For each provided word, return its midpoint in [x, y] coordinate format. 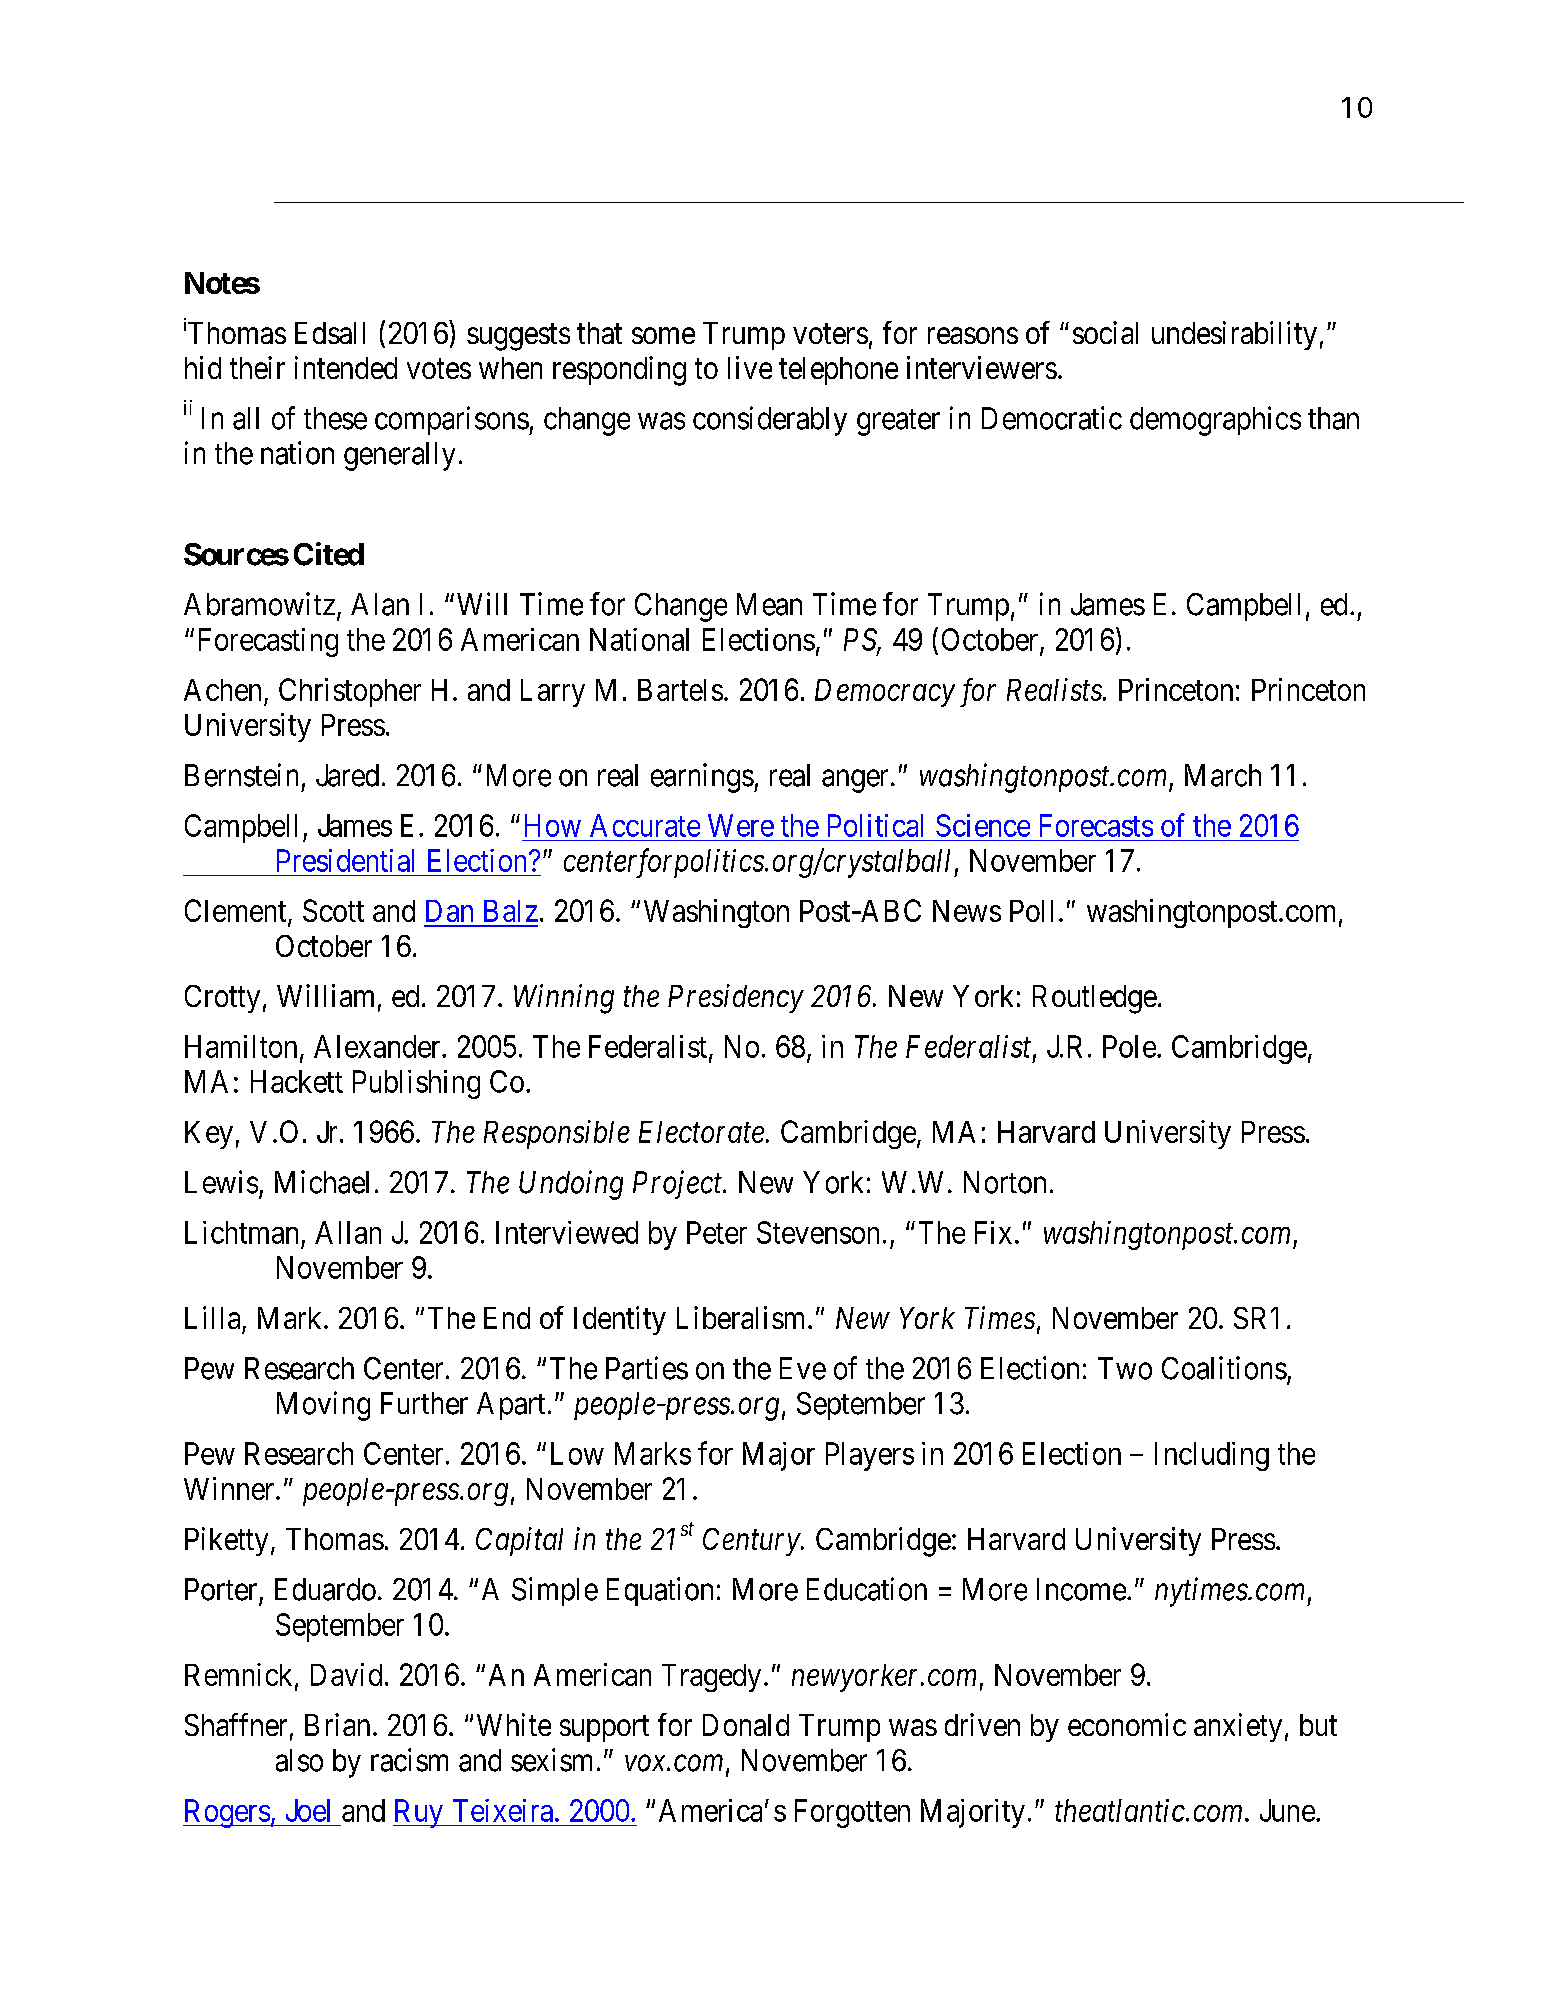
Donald [746, 1725]
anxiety [1238, 1727]
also [299, 1760]
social [1105, 332]
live [750, 367]
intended [346, 367]
